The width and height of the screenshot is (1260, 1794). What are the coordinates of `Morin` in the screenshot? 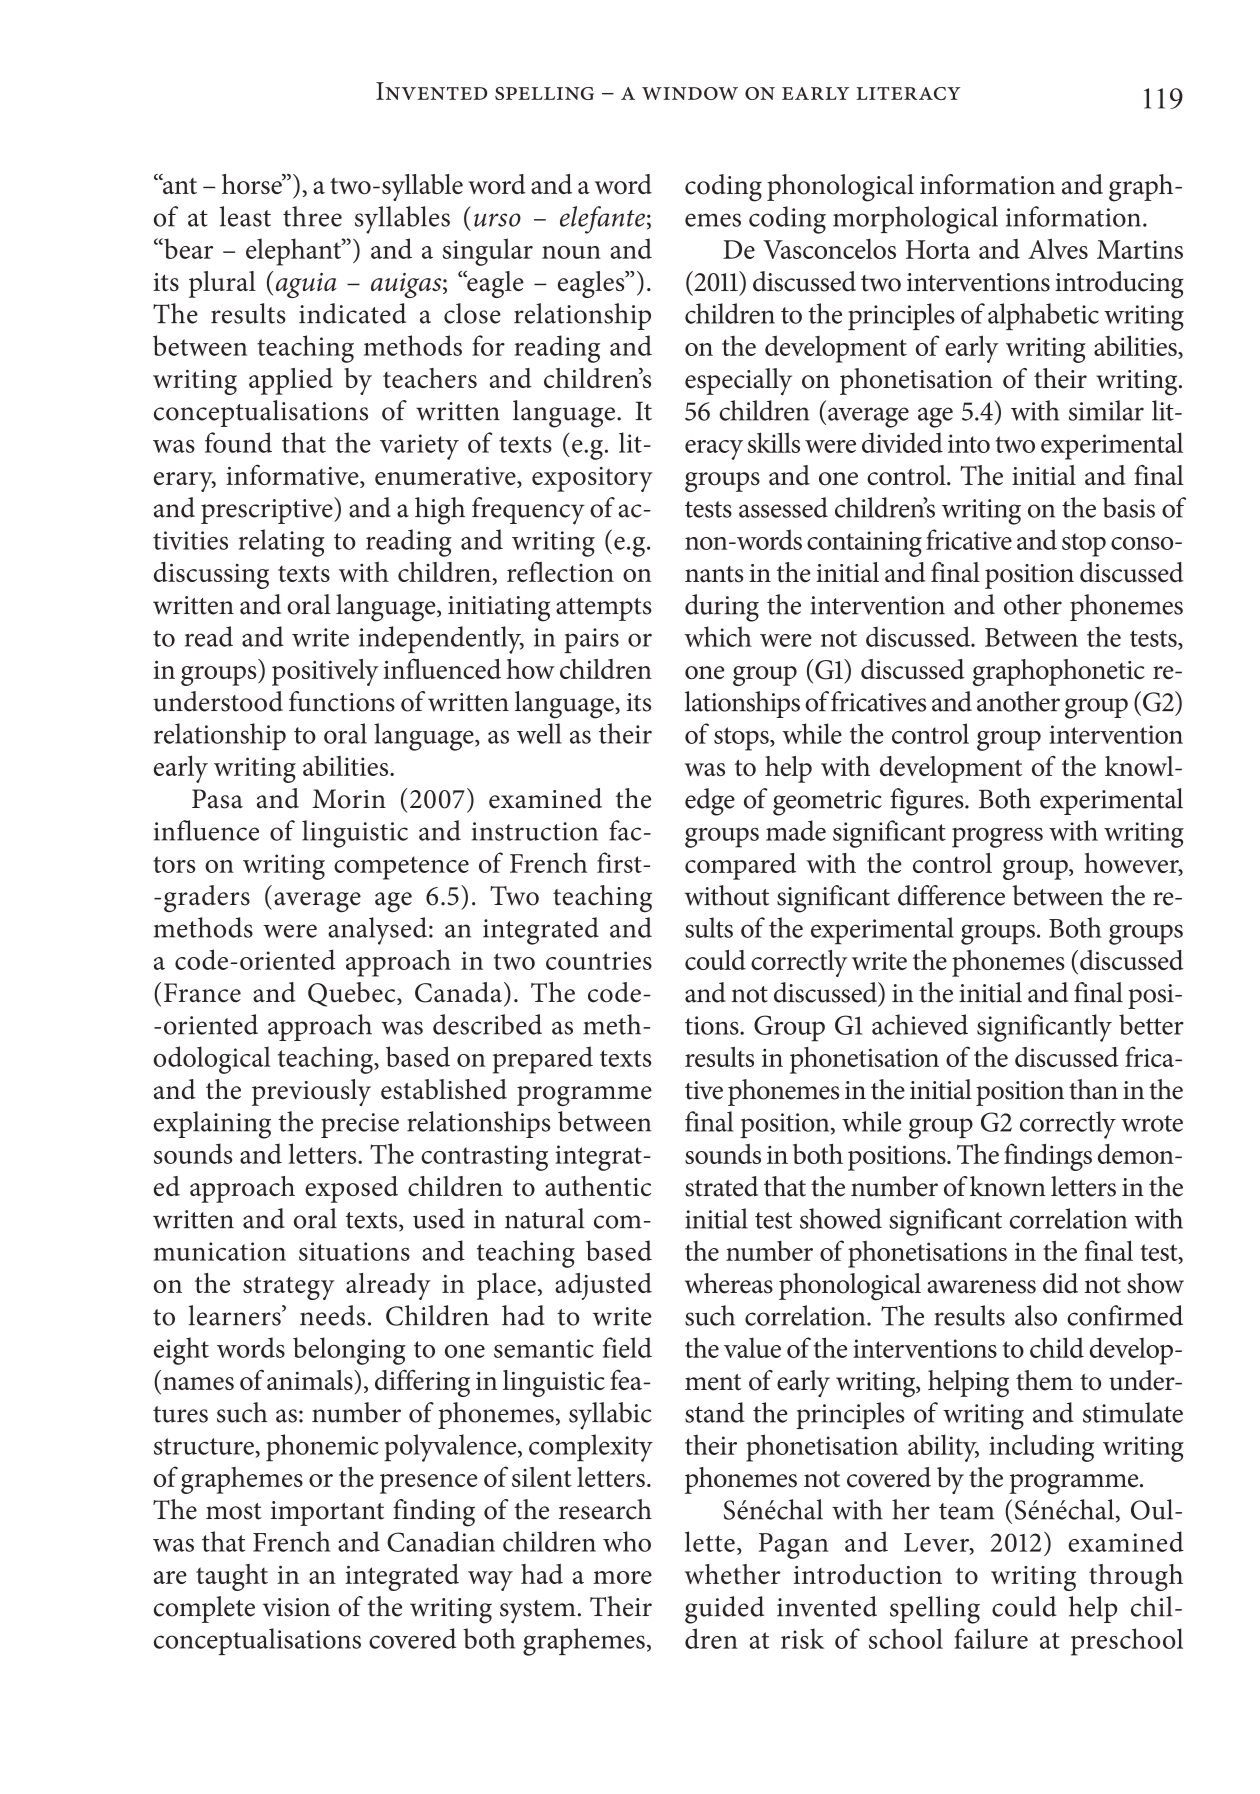 It's located at (349, 799).
